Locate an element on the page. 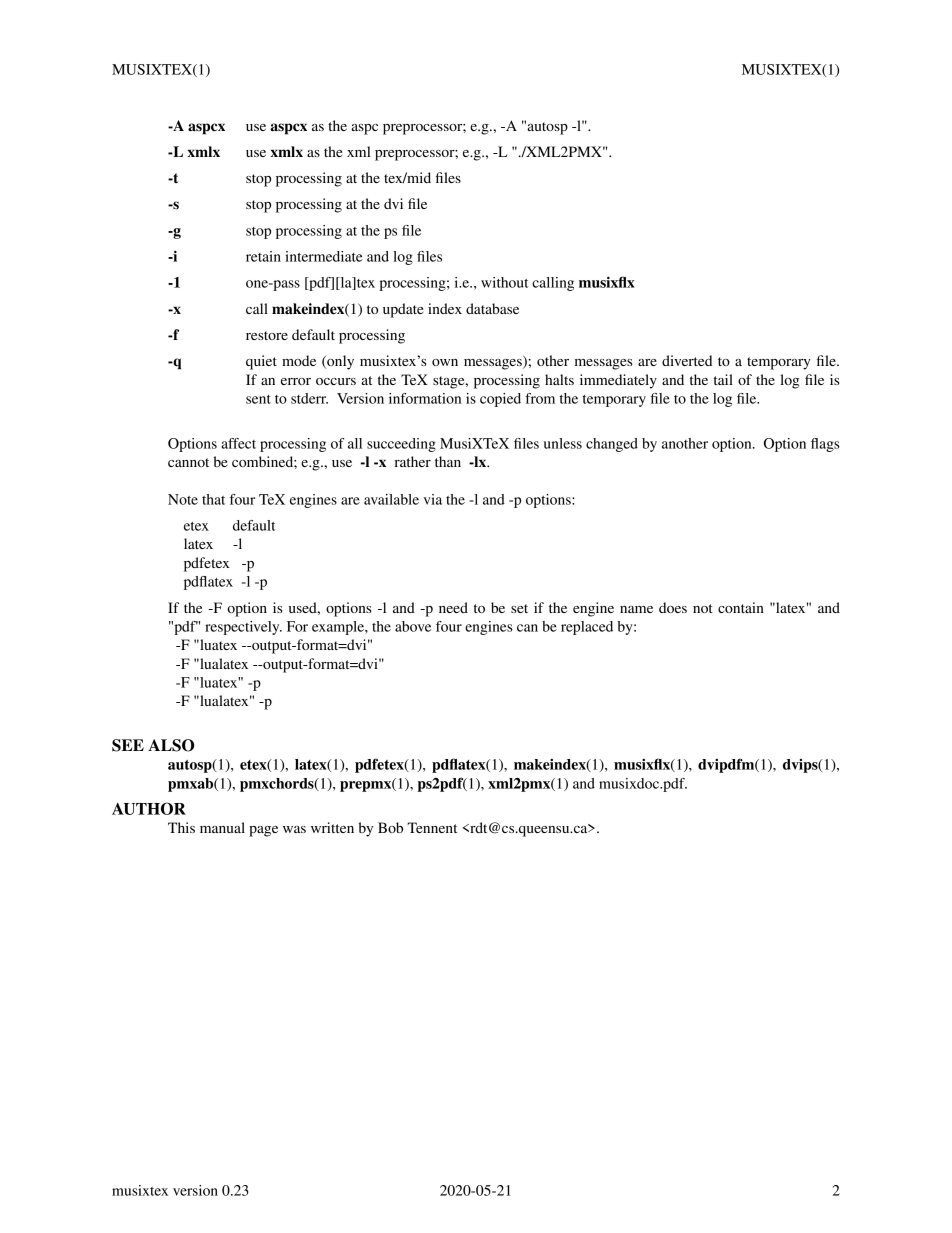 The height and width of the page is (1233, 952). without is located at coordinates (505, 282).
